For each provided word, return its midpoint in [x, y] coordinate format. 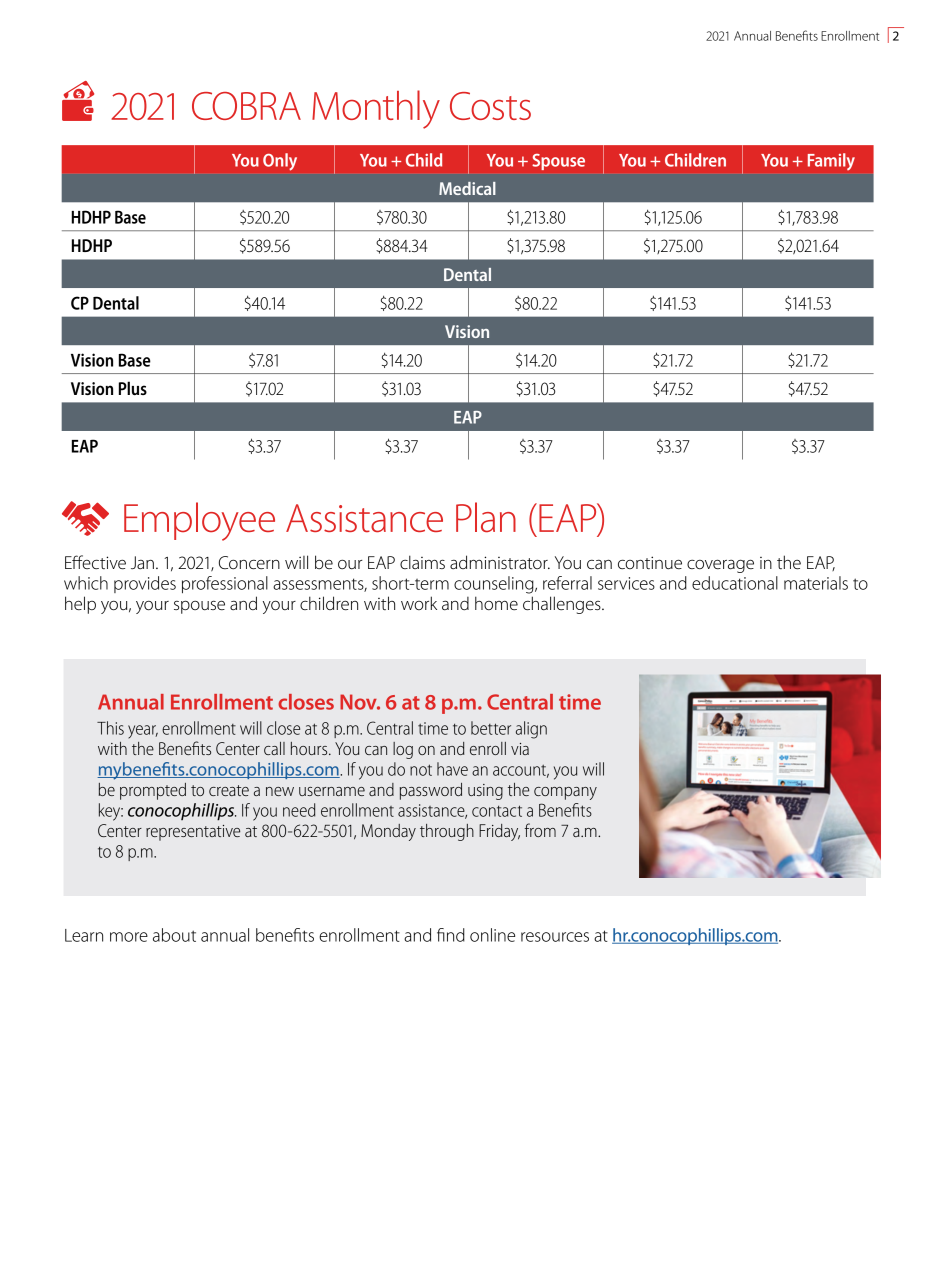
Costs [490, 106]
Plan [486, 517]
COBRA [246, 106]
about [174, 935]
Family [831, 161]
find [451, 935]
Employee [199, 521]
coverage [720, 566]
